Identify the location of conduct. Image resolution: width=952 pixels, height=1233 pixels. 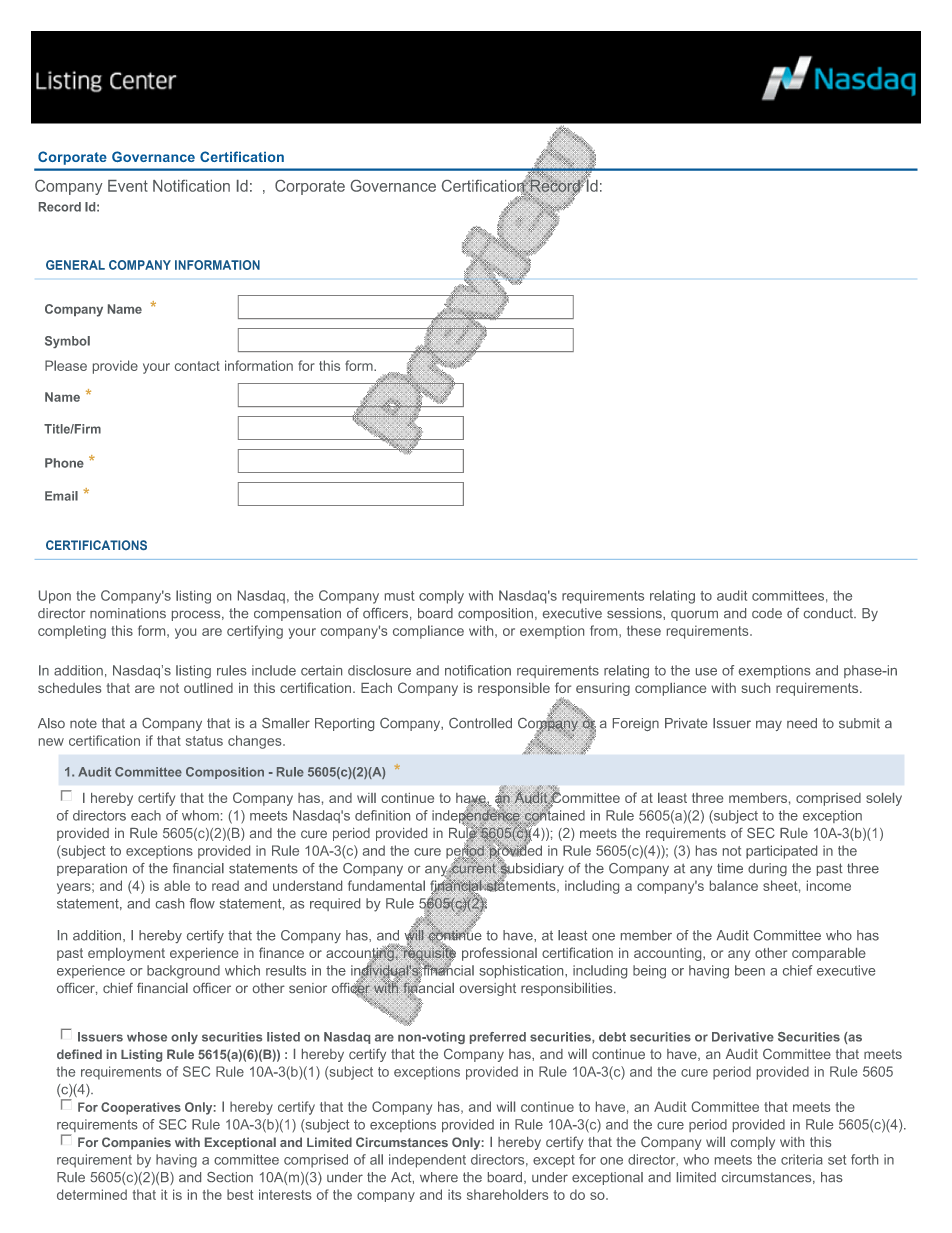
(829, 613).
